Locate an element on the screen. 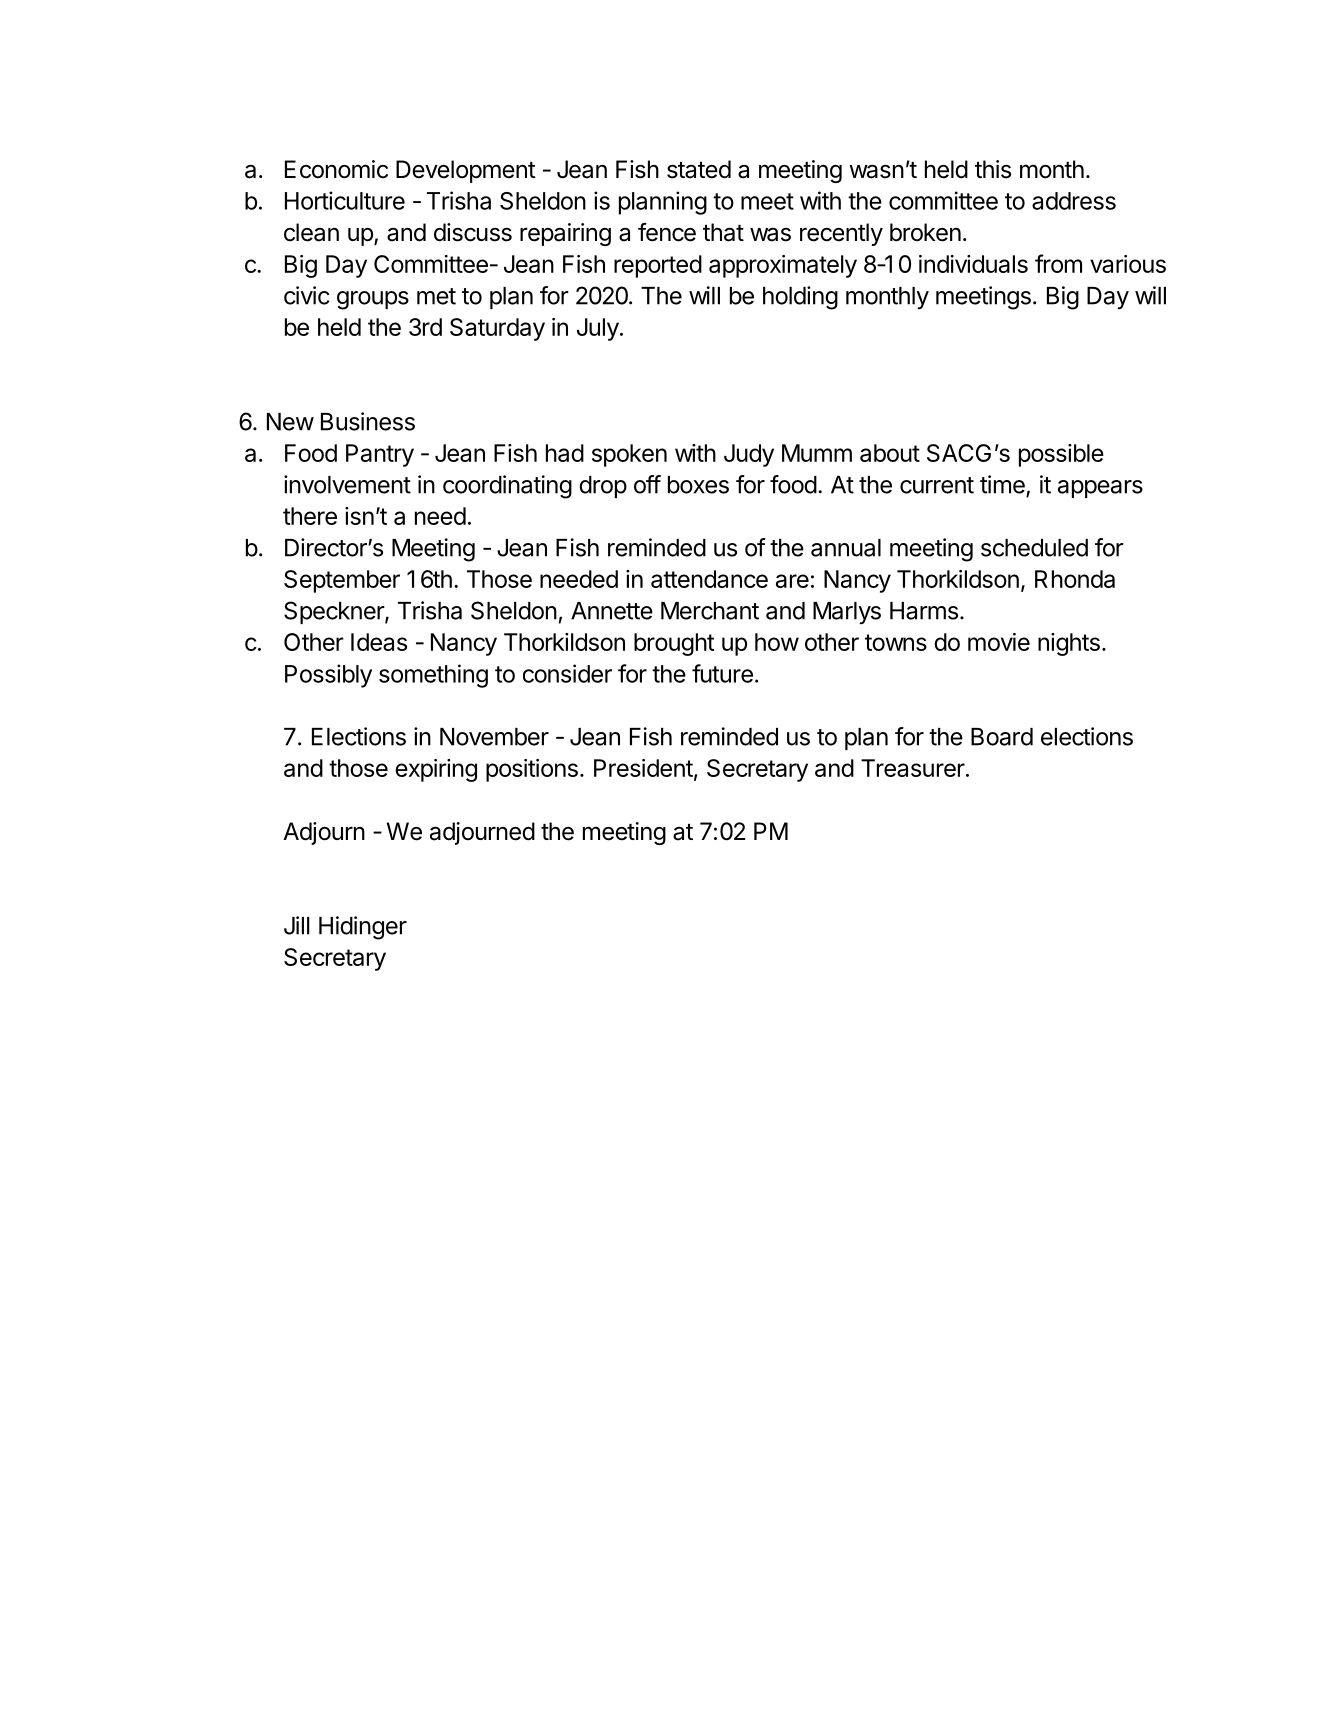  September is located at coordinates (342, 581).
